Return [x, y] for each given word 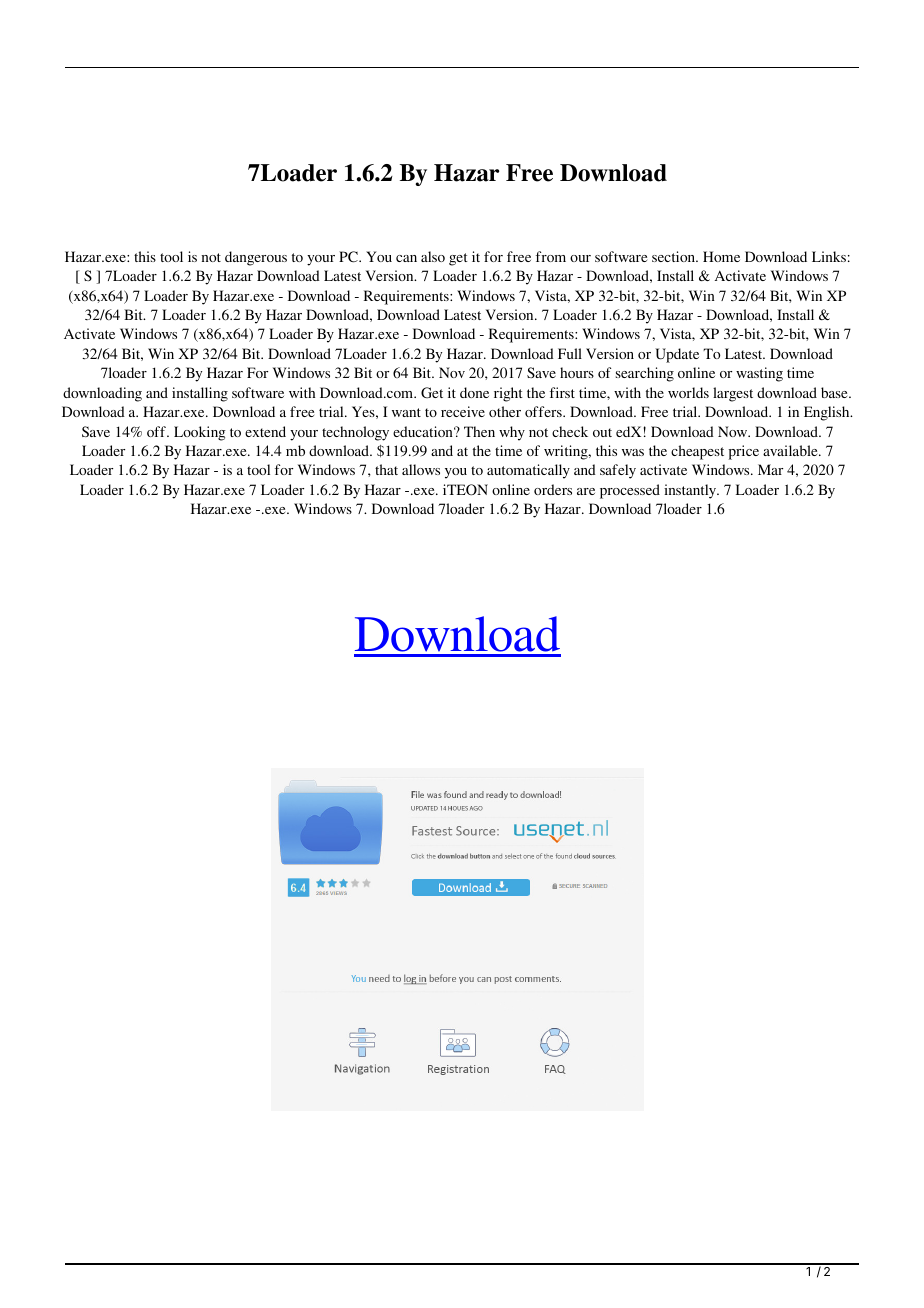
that [386, 469]
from [551, 256]
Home [721, 256]
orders [553, 489]
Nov [452, 372]
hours [577, 372]
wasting [759, 374]
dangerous [256, 258]
